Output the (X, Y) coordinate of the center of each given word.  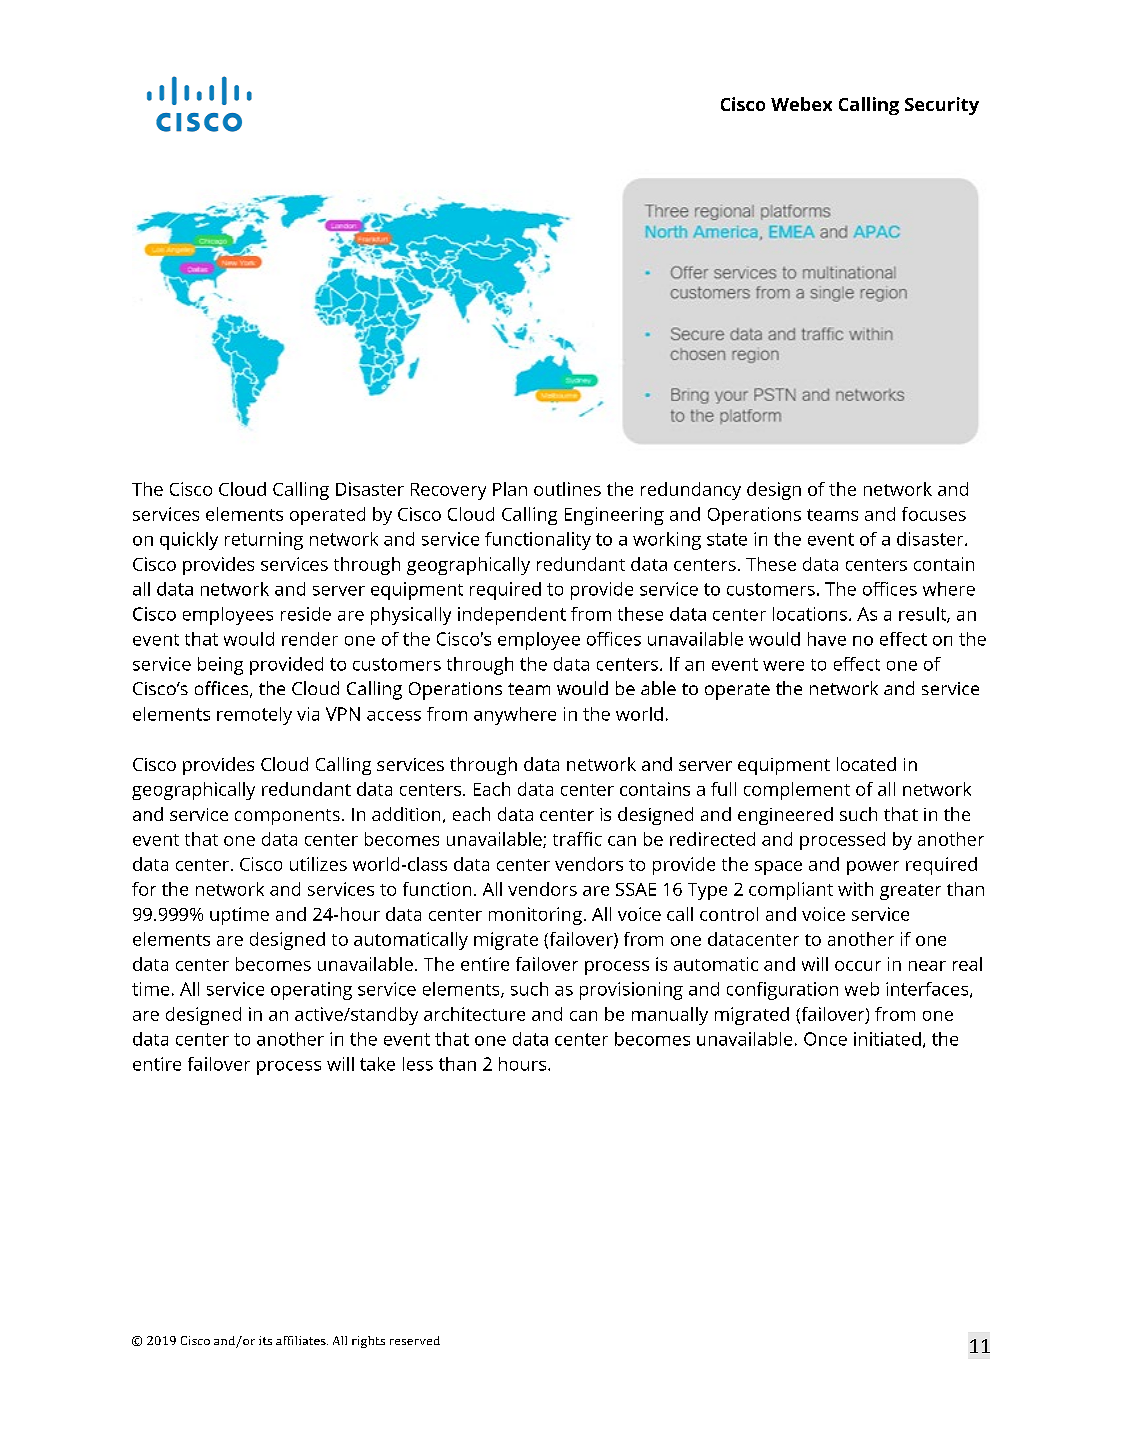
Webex (801, 104)
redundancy (691, 491)
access (394, 716)
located (866, 764)
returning (264, 541)
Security (942, 106)
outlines (567, 489)
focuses (934, 514)
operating (311, 991)
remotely (254, 716)
